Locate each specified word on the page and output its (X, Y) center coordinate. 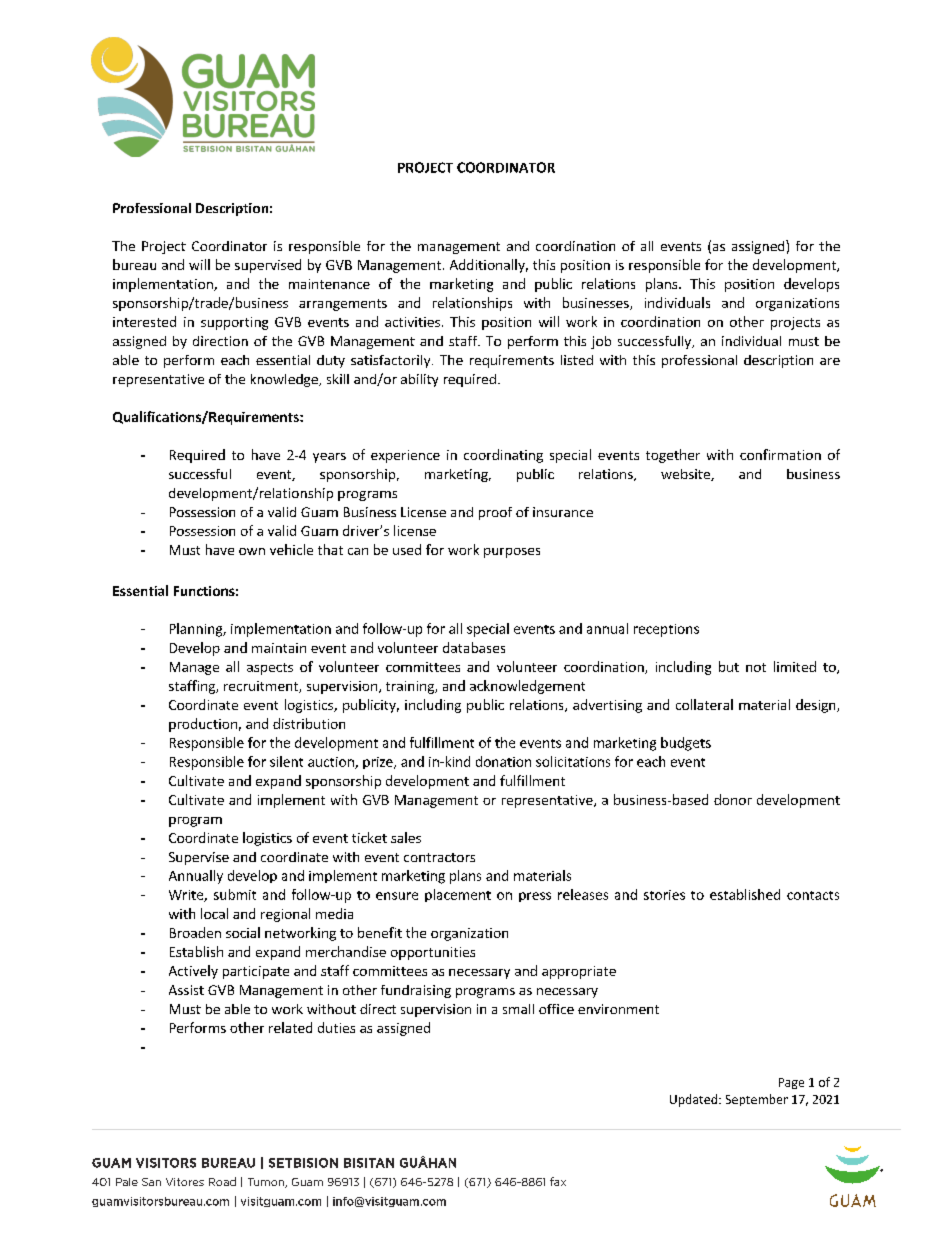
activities (412, 322)
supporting (234, 323)
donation (503, 761)
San (151, 1182)
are (830, 361)
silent (286, 761)
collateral (704, 704)
